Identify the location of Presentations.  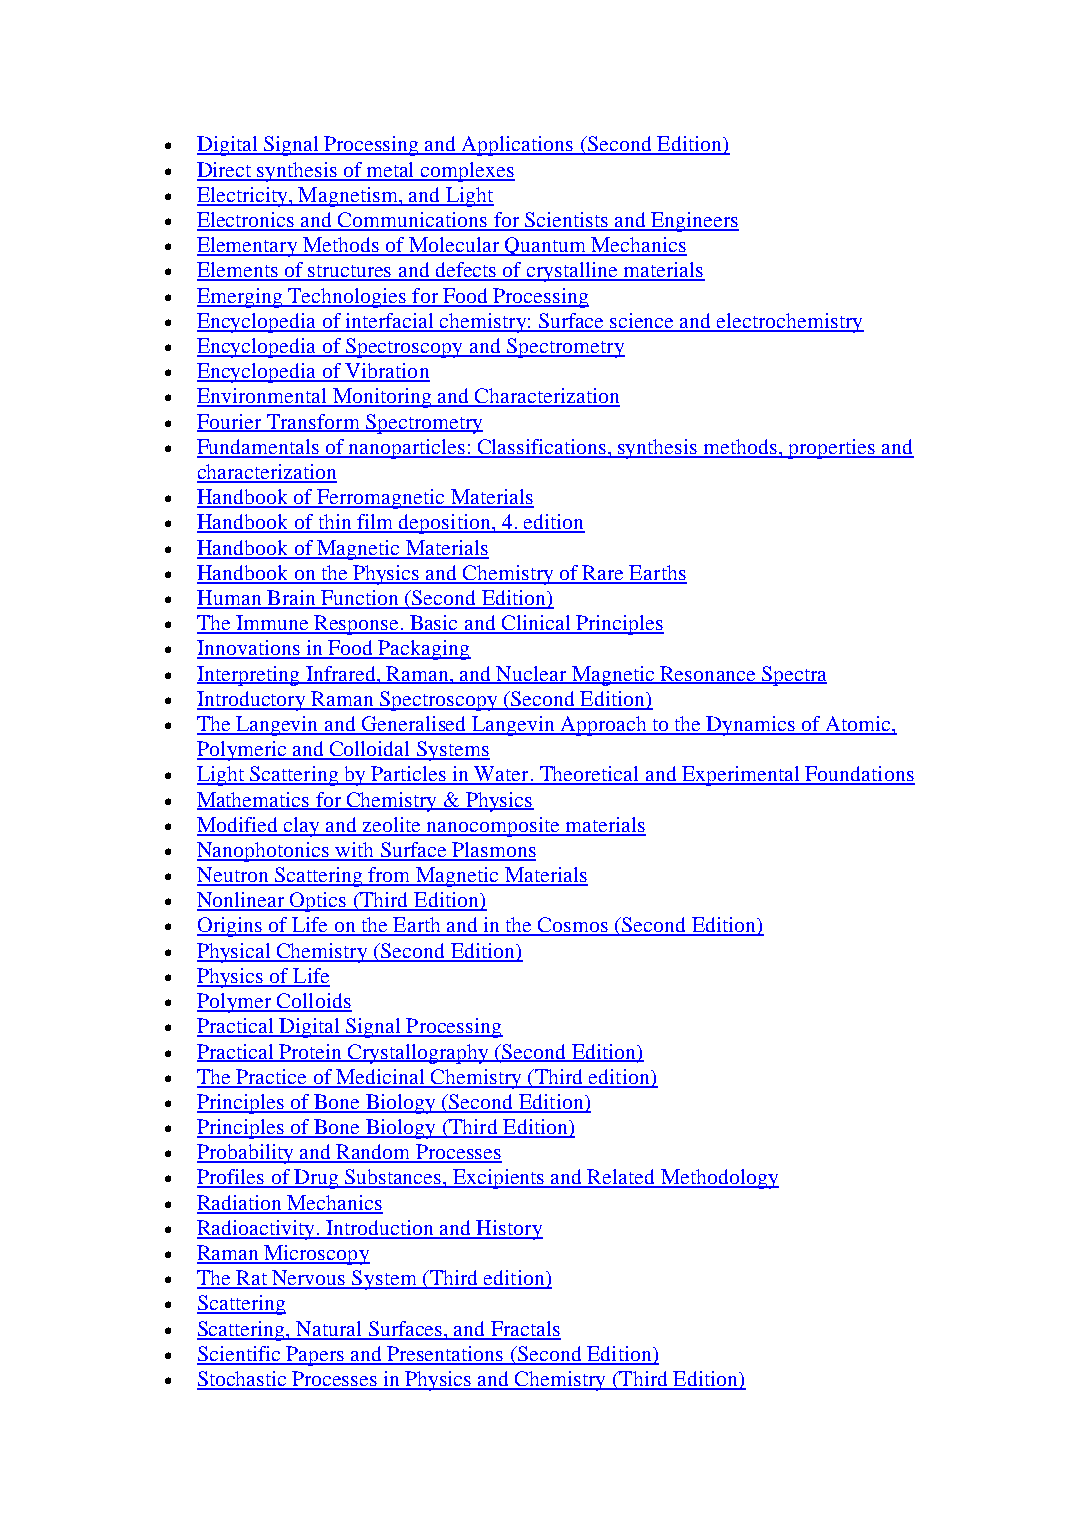
(445, 1355).
